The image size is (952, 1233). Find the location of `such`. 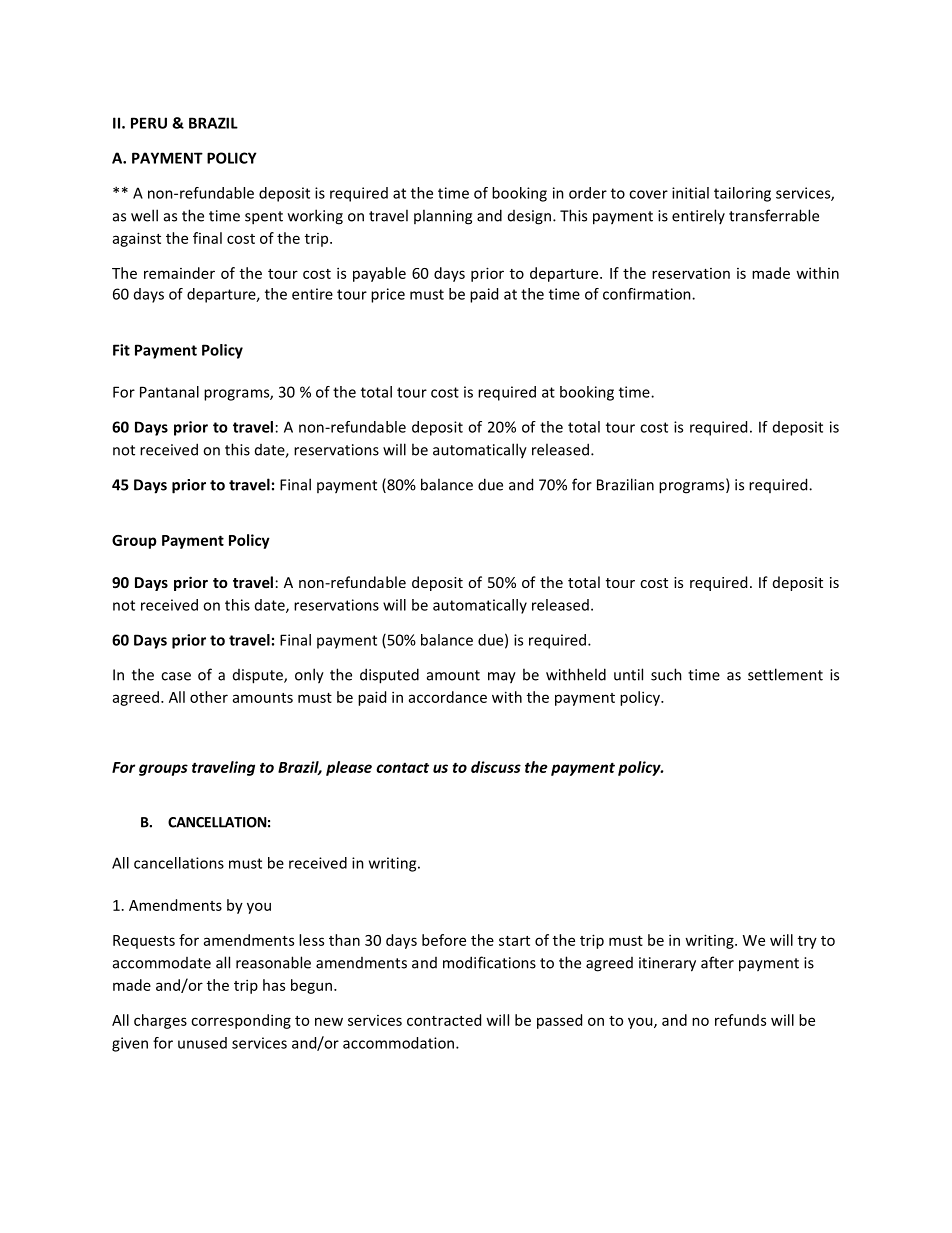

such is located at coordinates (666, 674).
